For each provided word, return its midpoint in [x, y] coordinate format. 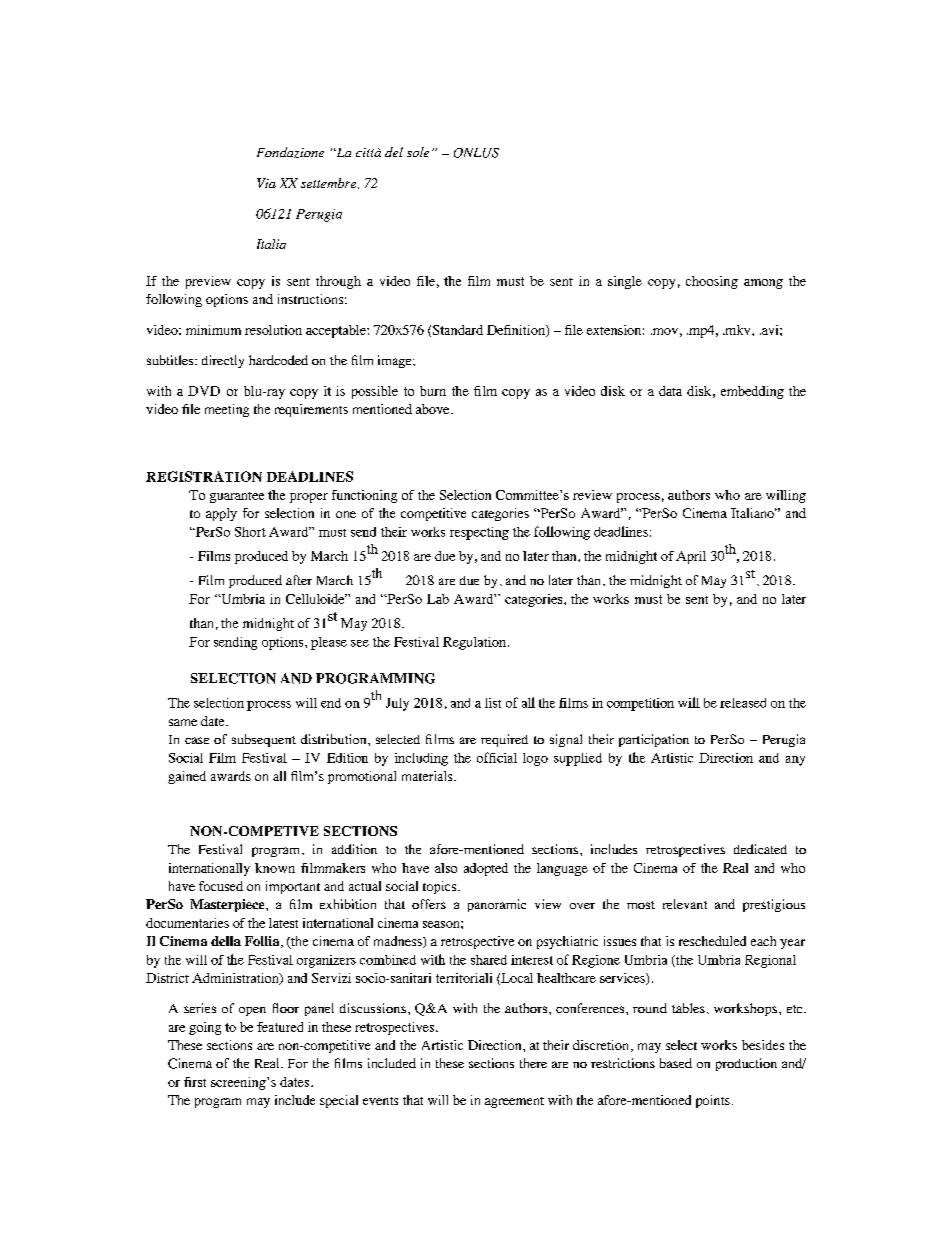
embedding [752, 392]
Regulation [474, 643]
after [299, 580]
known [275, 868]
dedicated [760, 849]
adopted [486, 869]
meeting [227, 410]
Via [266, 183]
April [691, 557]
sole [418, 152]
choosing [712, 282]
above [434, 409]
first [195, 1082]
